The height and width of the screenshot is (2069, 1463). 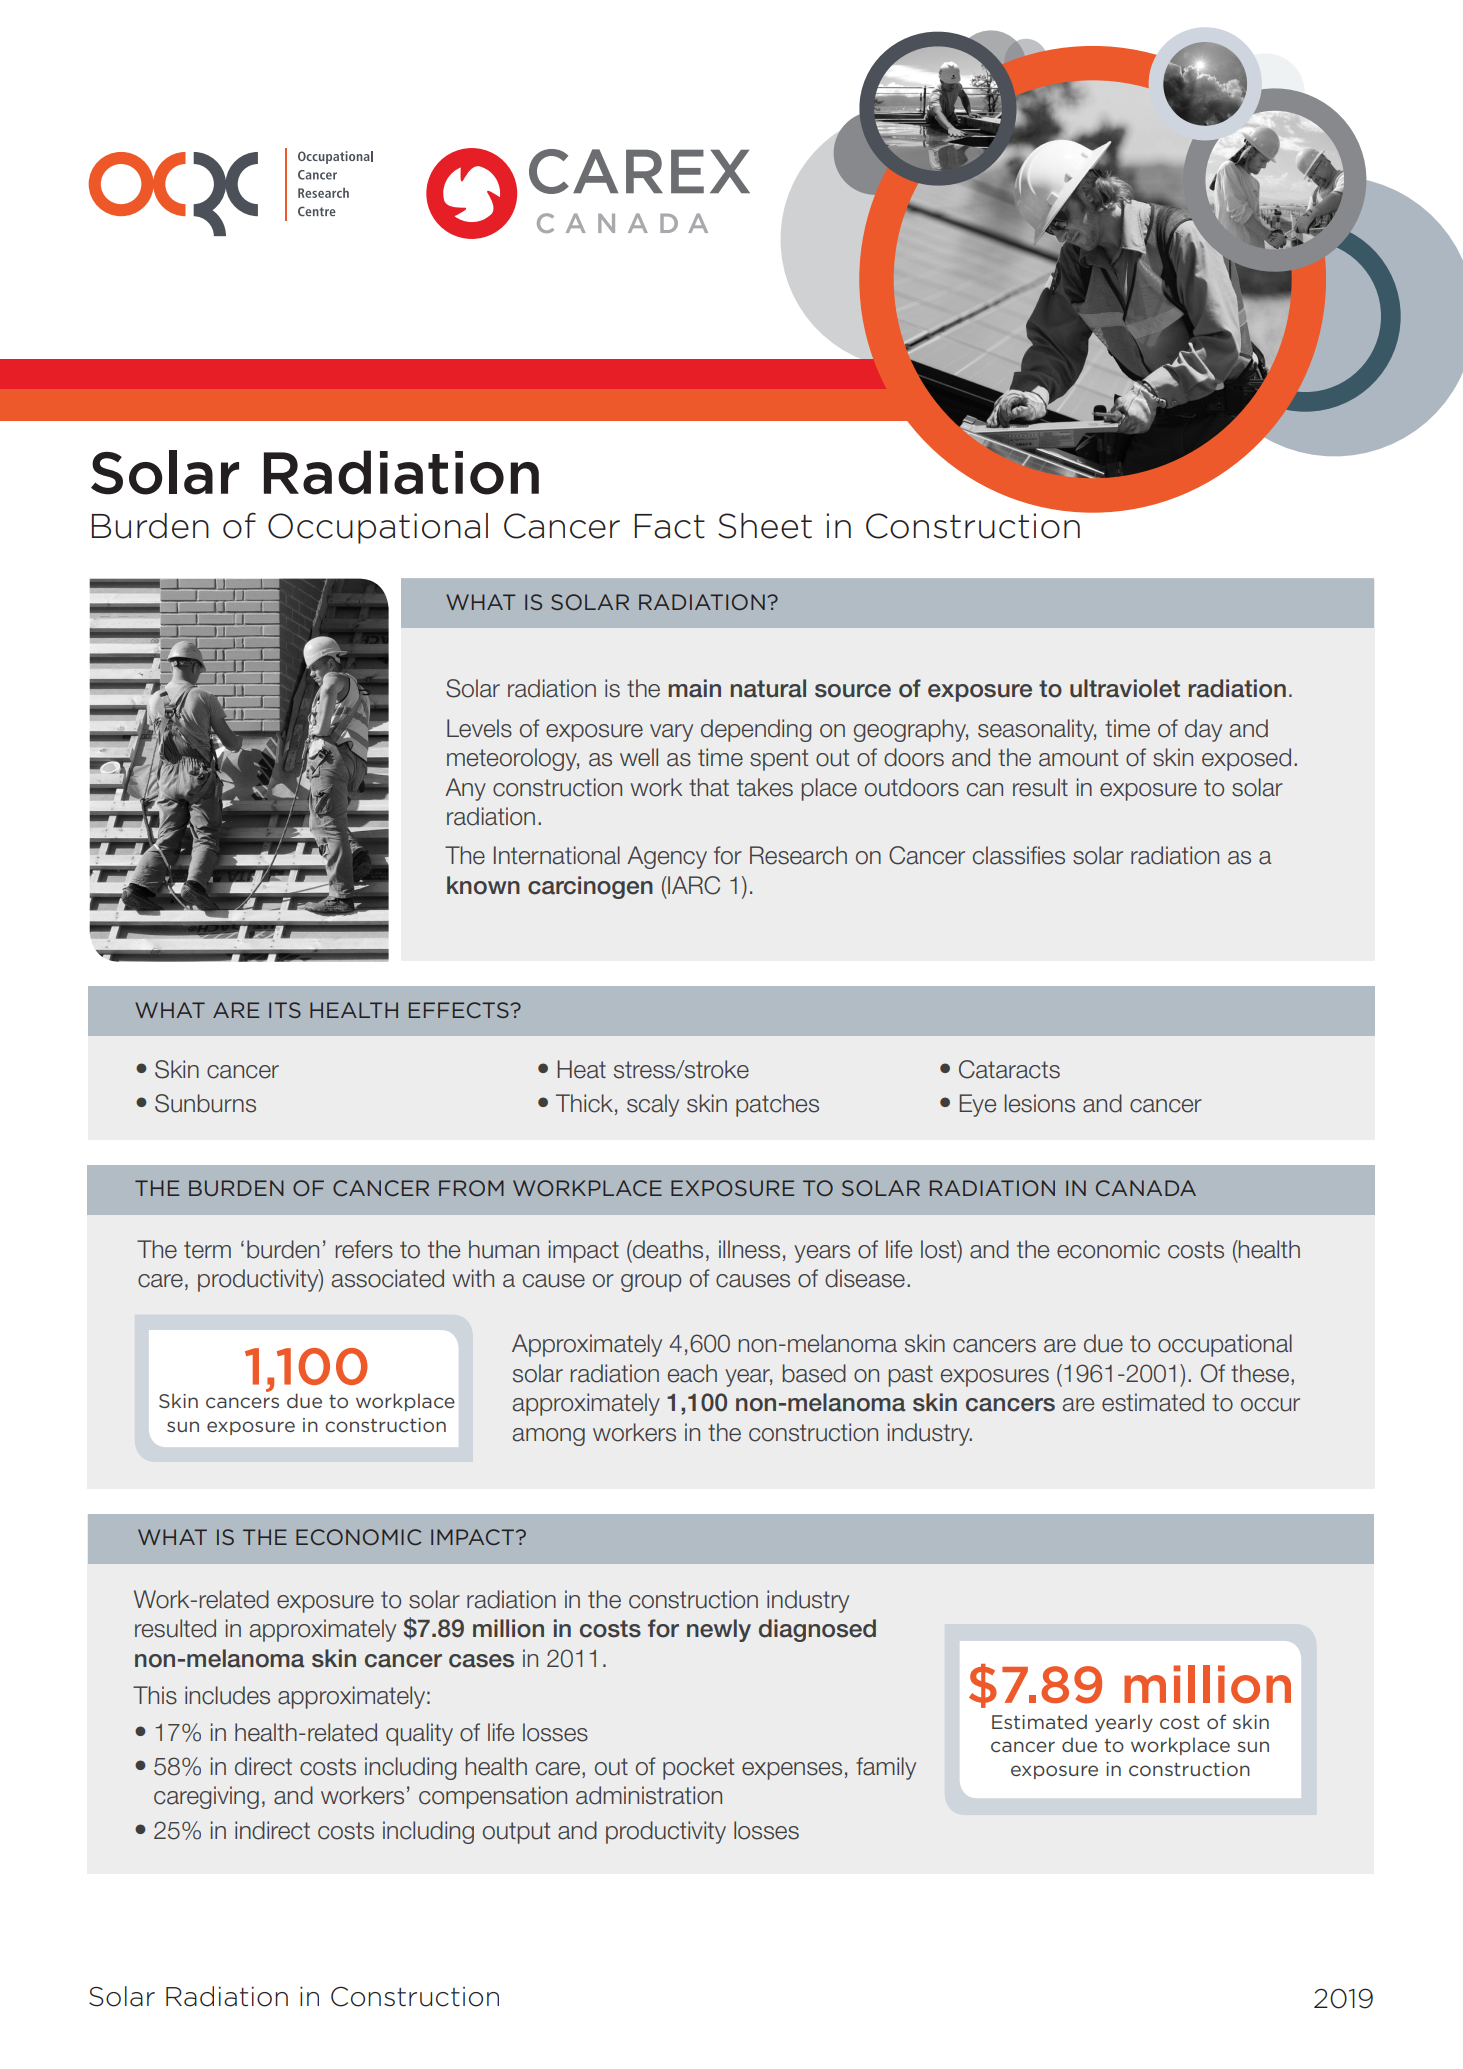 What do you see at coordinates (886, 1768) in the screenshot?
I see `family` at bounding box center [886, 1768].
